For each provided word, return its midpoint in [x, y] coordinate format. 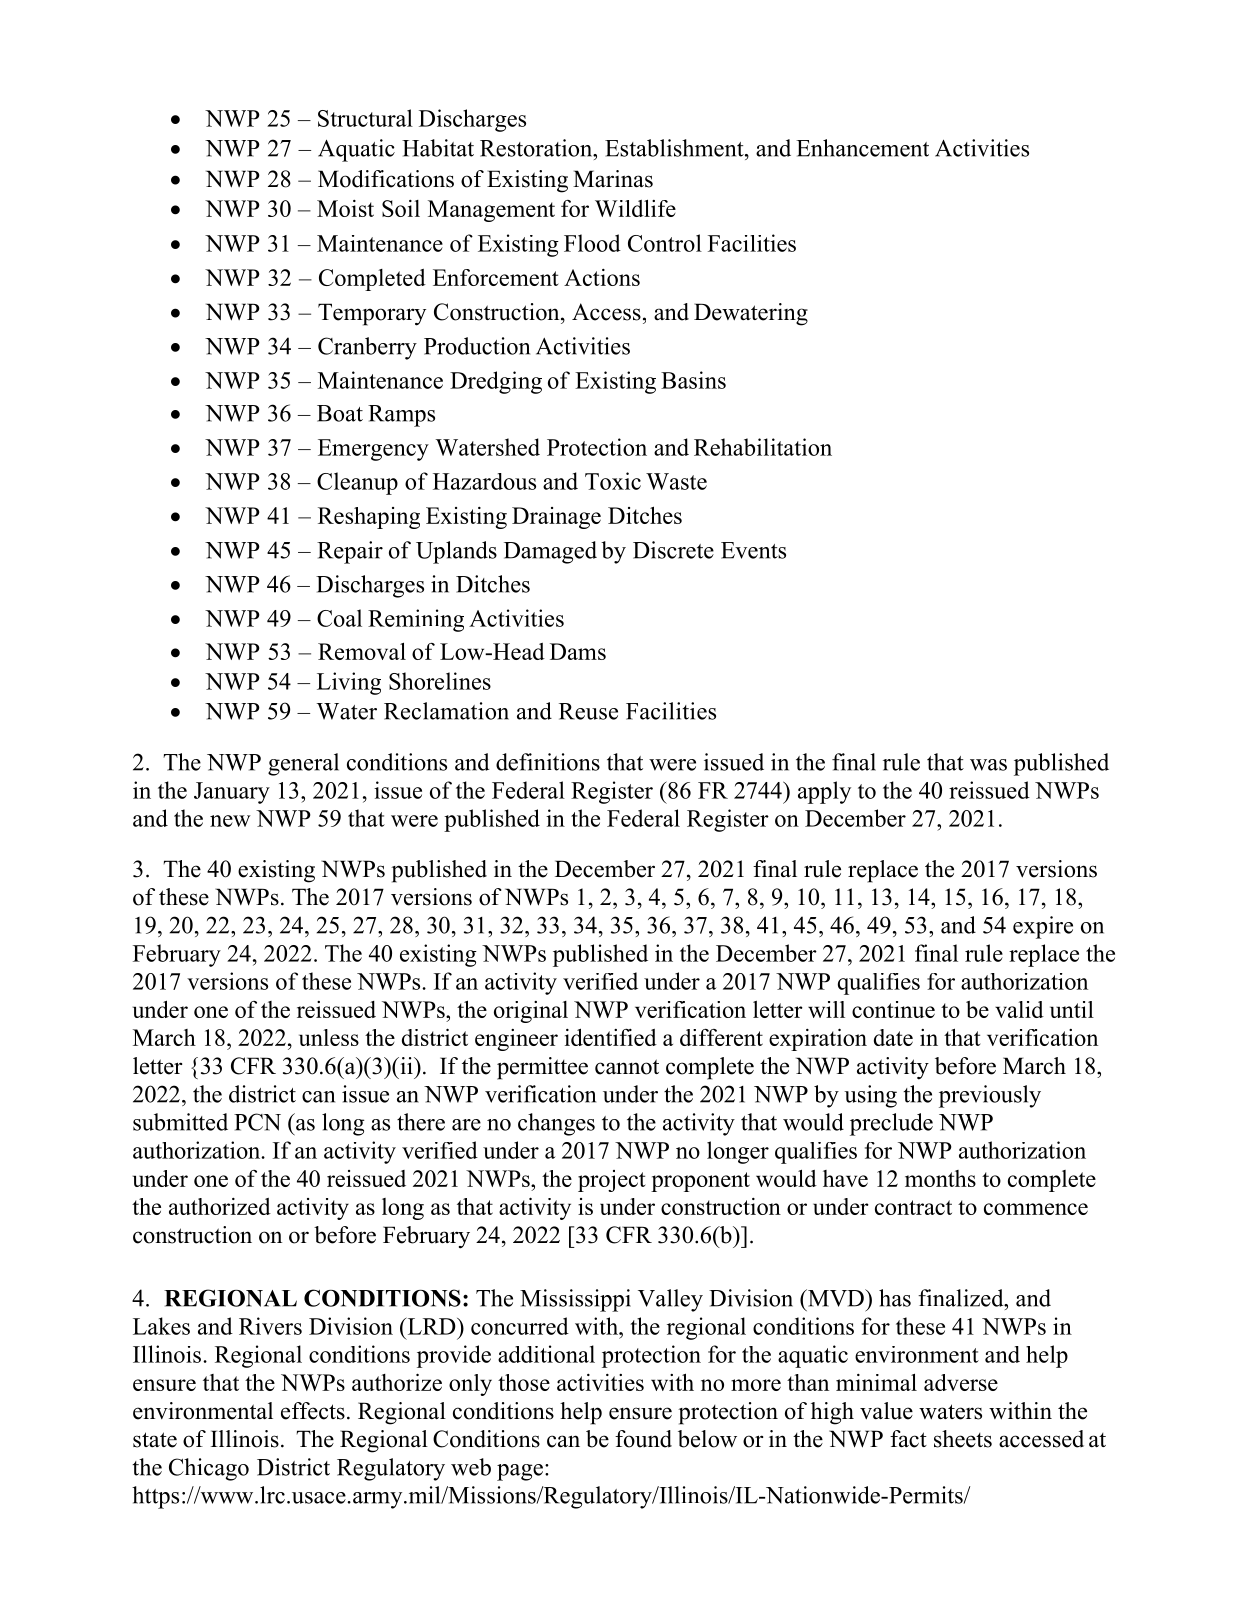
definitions [548, 762]
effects [313, 1411]
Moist [345, 208]
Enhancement [862, 148]
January [232, 793]
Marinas [613, 179]
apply [824, 792]
